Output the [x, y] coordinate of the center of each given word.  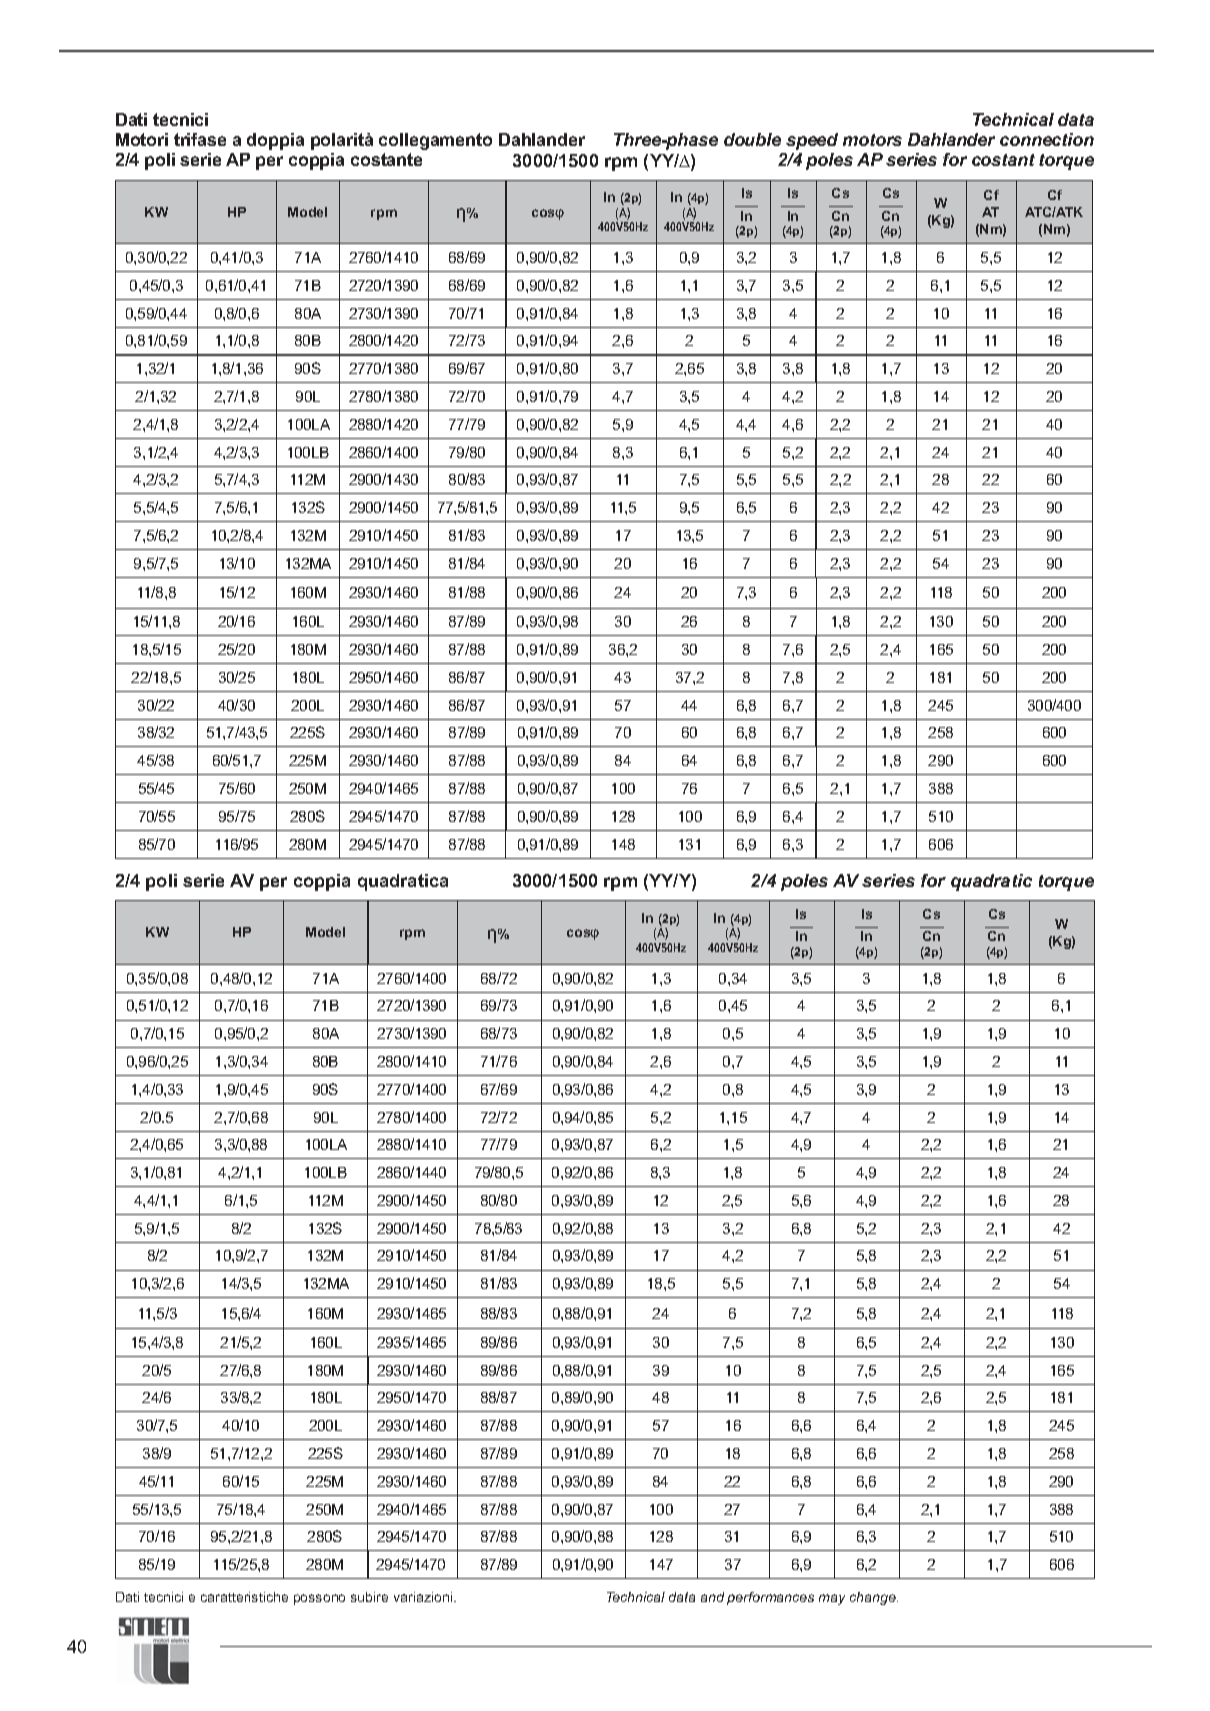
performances [770, 1598]
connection [1047, 139]
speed [812, 141]
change [874, 1598]
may [832, 1599]
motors [872, 140]
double [752, 139]
